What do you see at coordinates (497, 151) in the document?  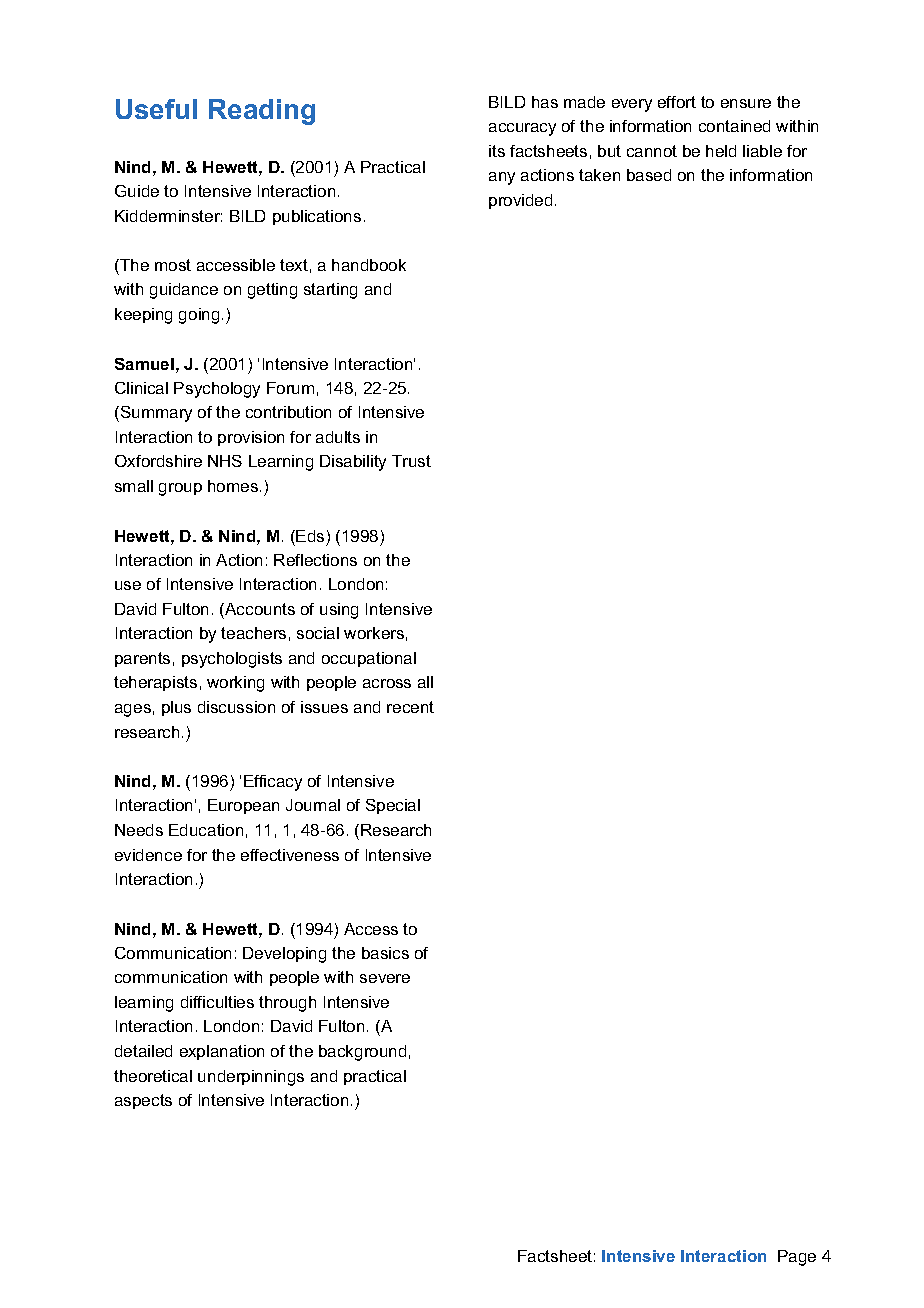 I see `its` at bounding box center [497, 151].
